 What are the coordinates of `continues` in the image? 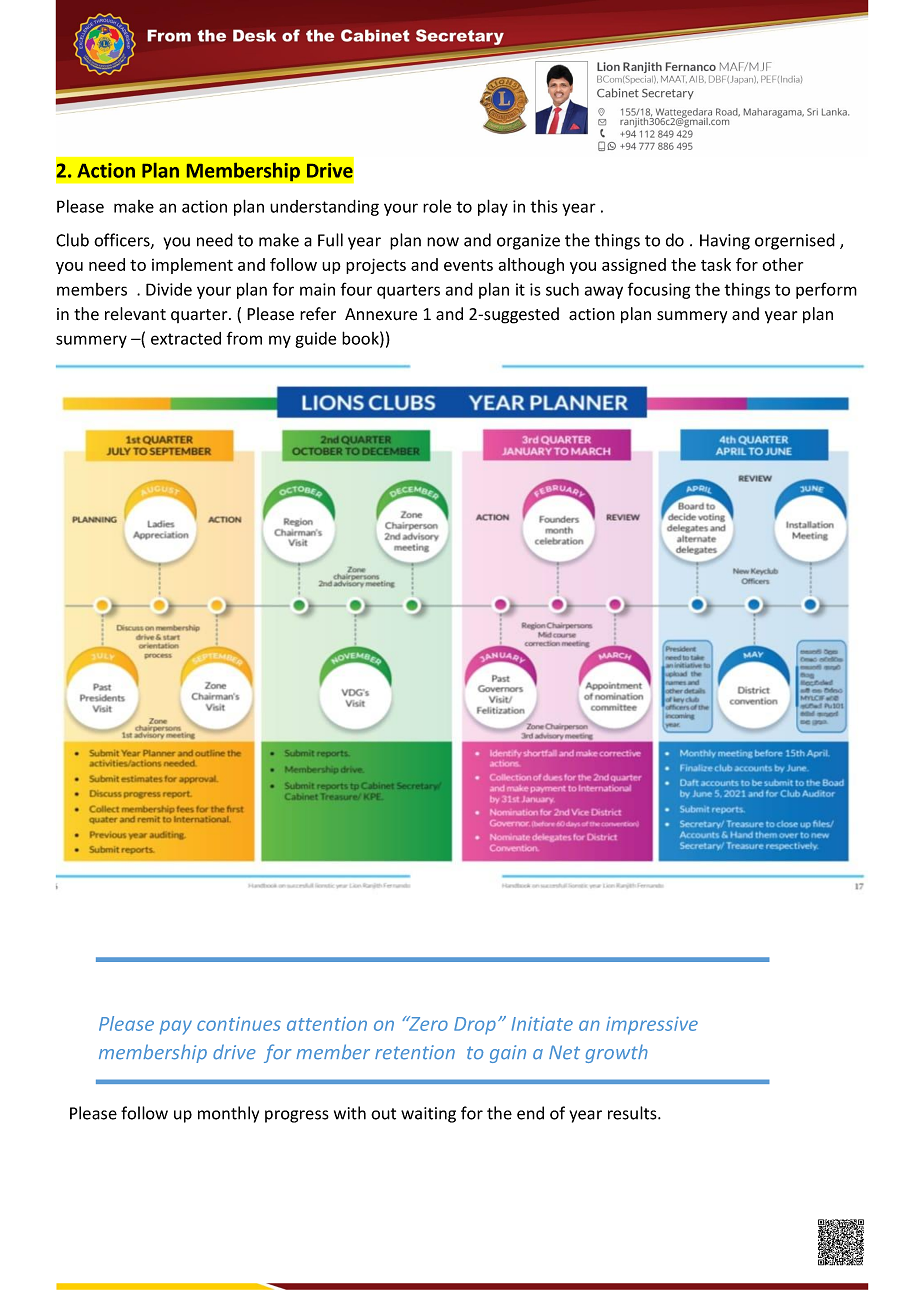 It's located at (239, 1024).
